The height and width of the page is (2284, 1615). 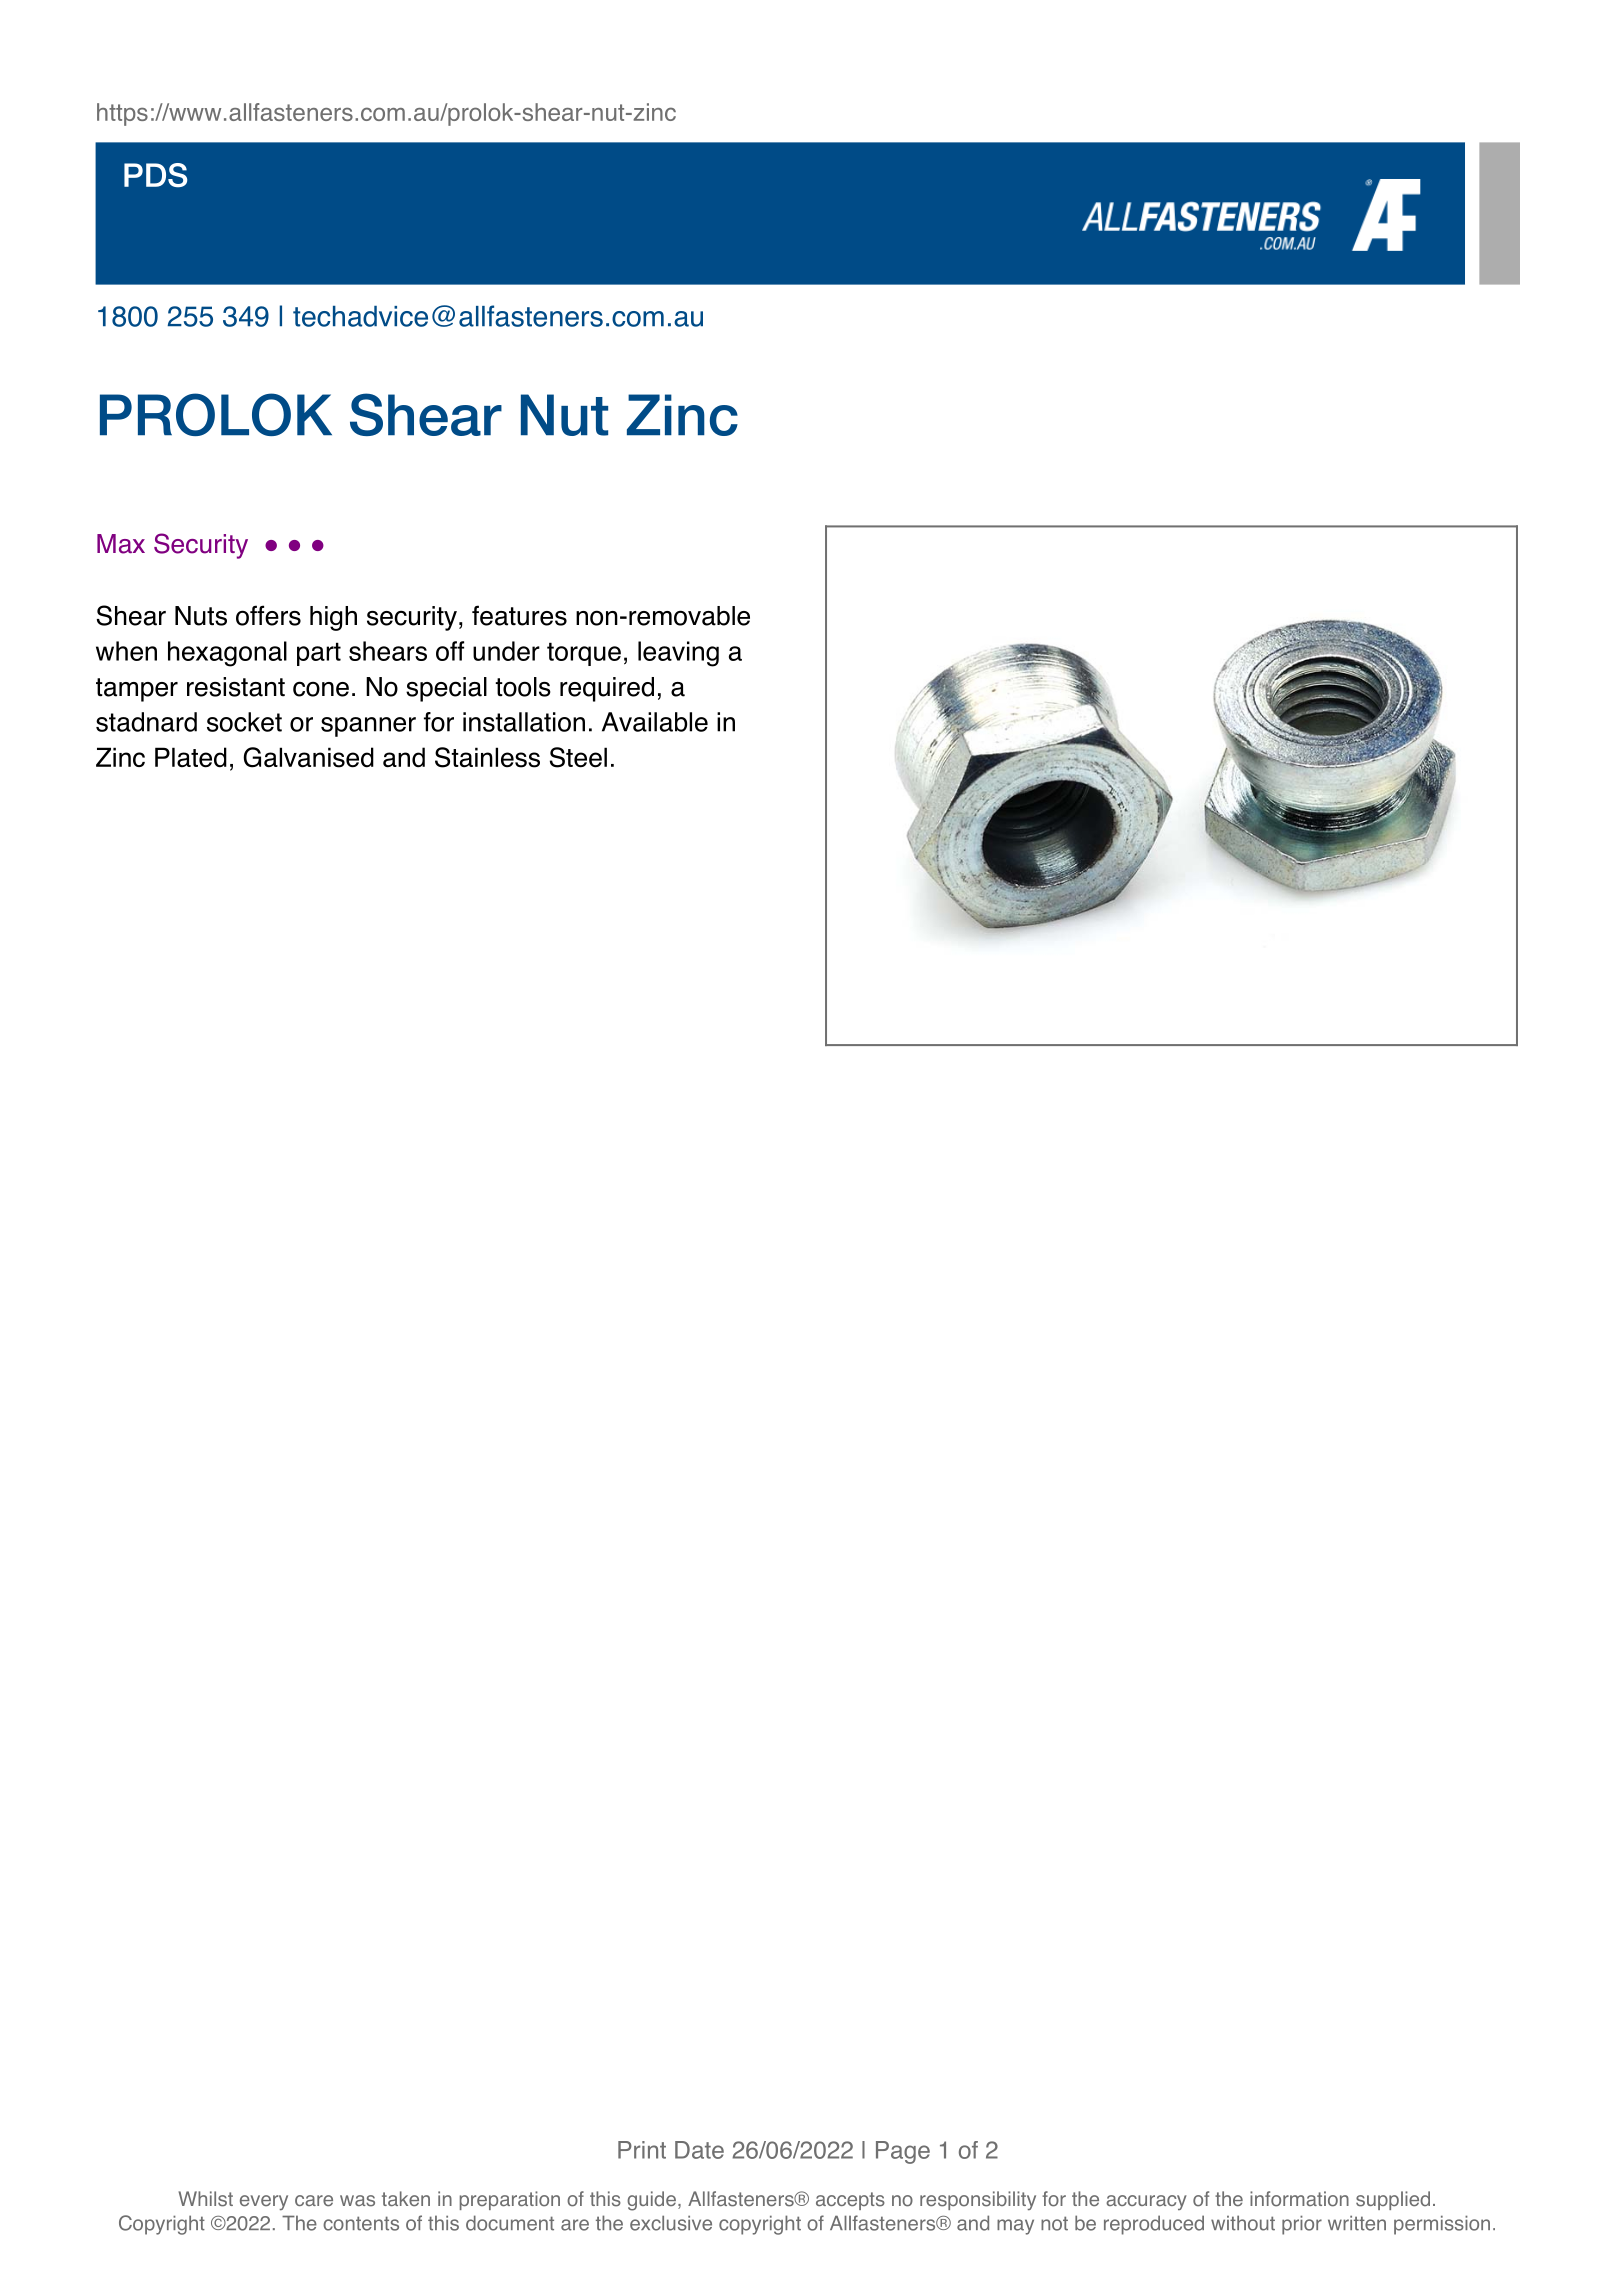 What do you see at coordinates (308, 757) in the page?
I see `Galvanised` at bounding box center [308, 757].
